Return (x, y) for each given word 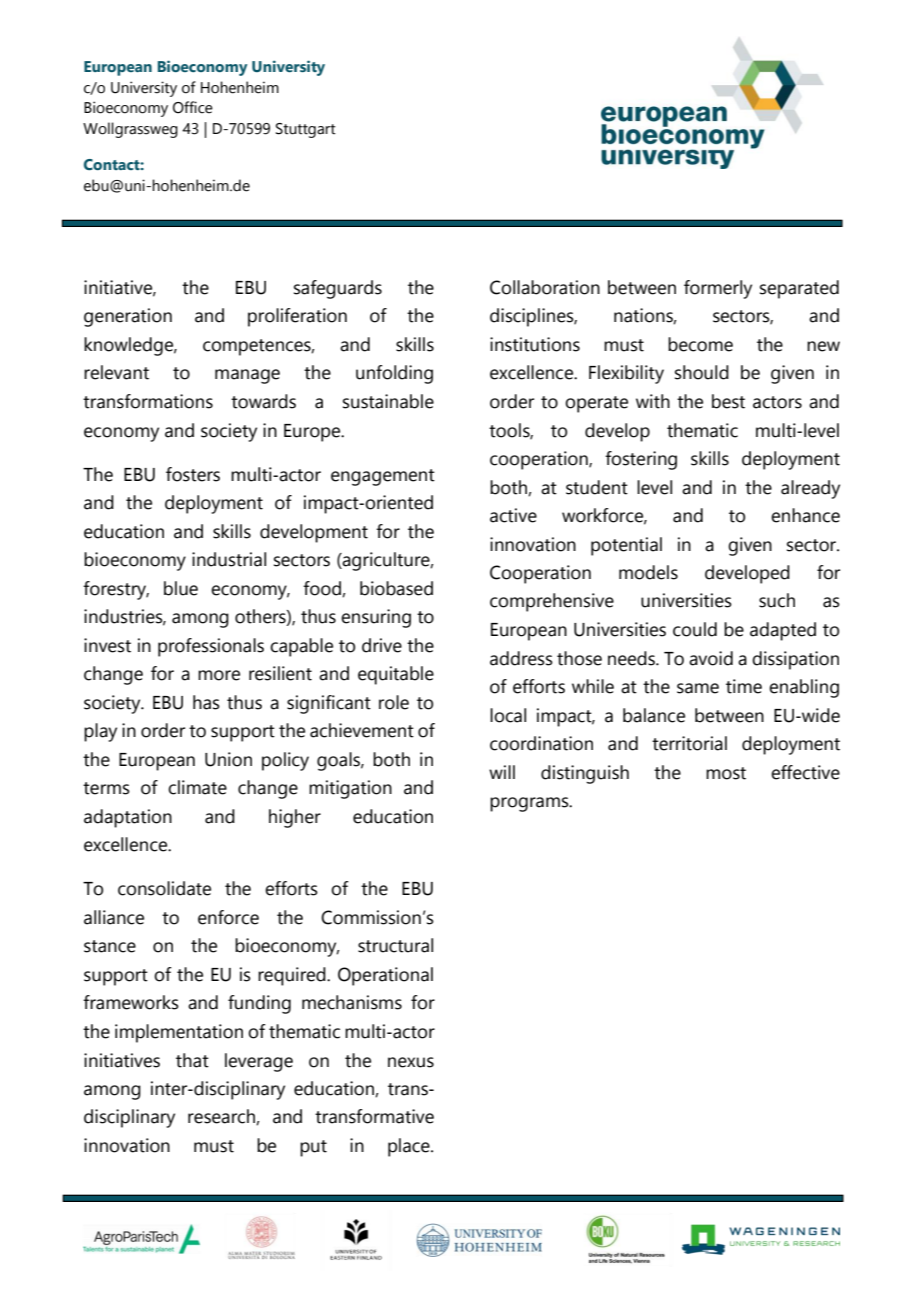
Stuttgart (306, 130)
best (728, 401)
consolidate (164, 888)
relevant (116, 372)
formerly (718, 289)
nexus (411, 1062)
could (695, 629)
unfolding (394, 374)
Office (193, 107)
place (410, 1147)
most (726, 773)
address (521, 658)
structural (395, 945)
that (192, 1060)
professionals (211, 647)
